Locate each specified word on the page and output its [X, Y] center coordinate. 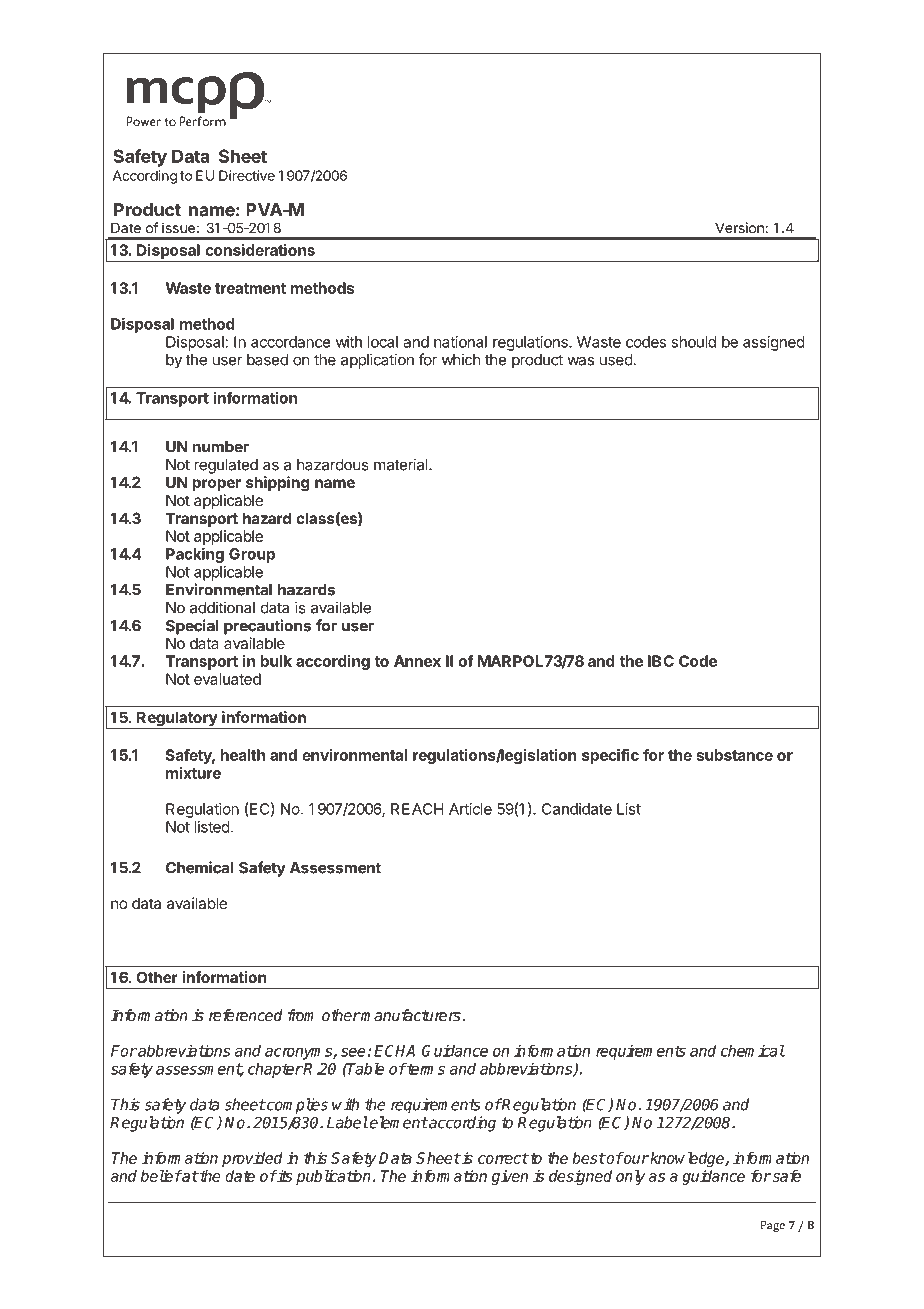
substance [735, 755]
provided [252, 1159]
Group [252, 555]
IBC [661, 661]
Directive [247, 175]
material [402, 464]
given [510, 1177]
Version [739, 227]
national [460, 342]
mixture [193, 773]
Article [470, 809]
